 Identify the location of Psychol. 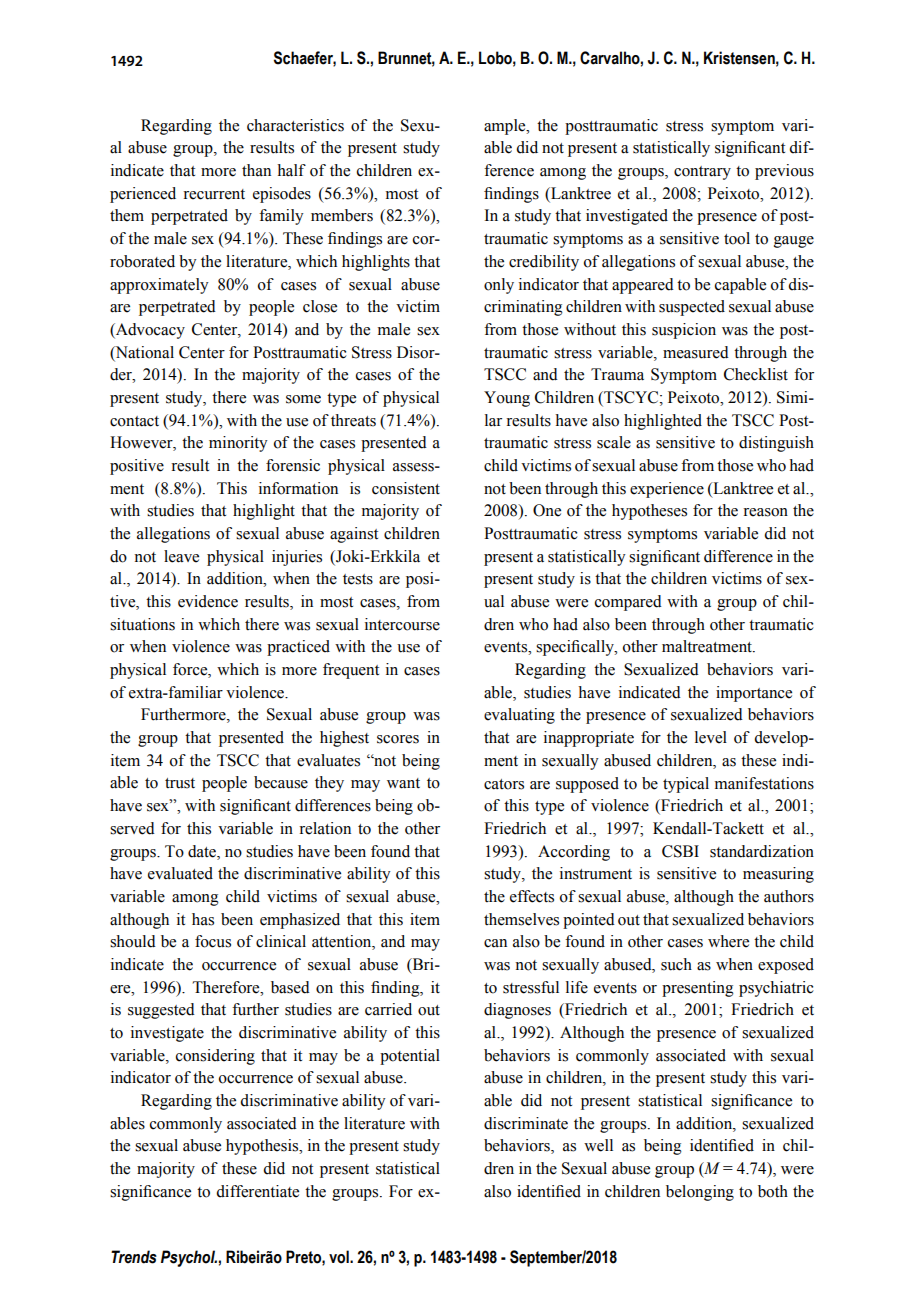
(189, 1258).
